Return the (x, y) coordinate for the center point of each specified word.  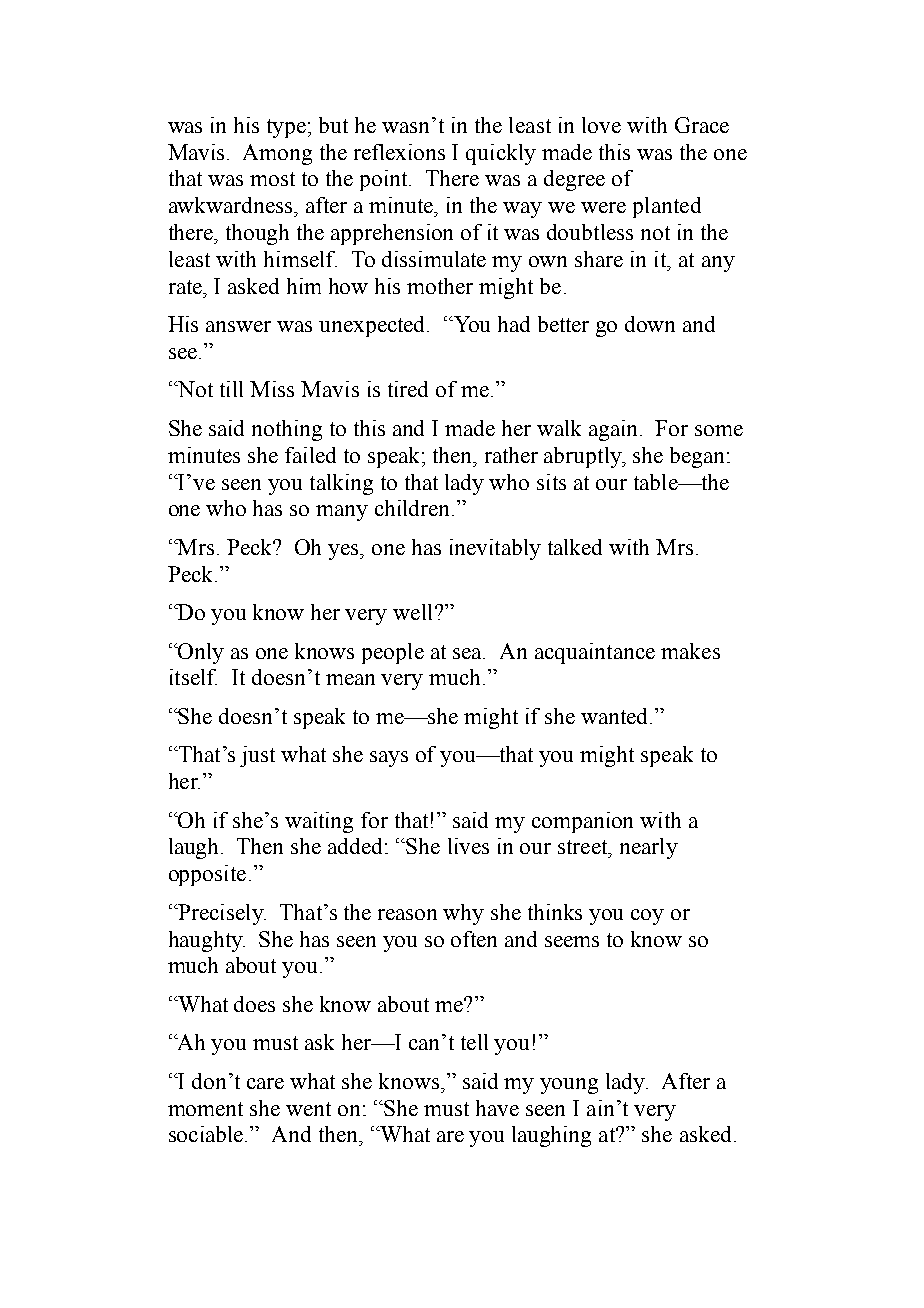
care (265, 1083)
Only (200, 653)
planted (667, 207)
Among (277, 154)
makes (690, 651)
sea (469, 653)
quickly (501, 154)
